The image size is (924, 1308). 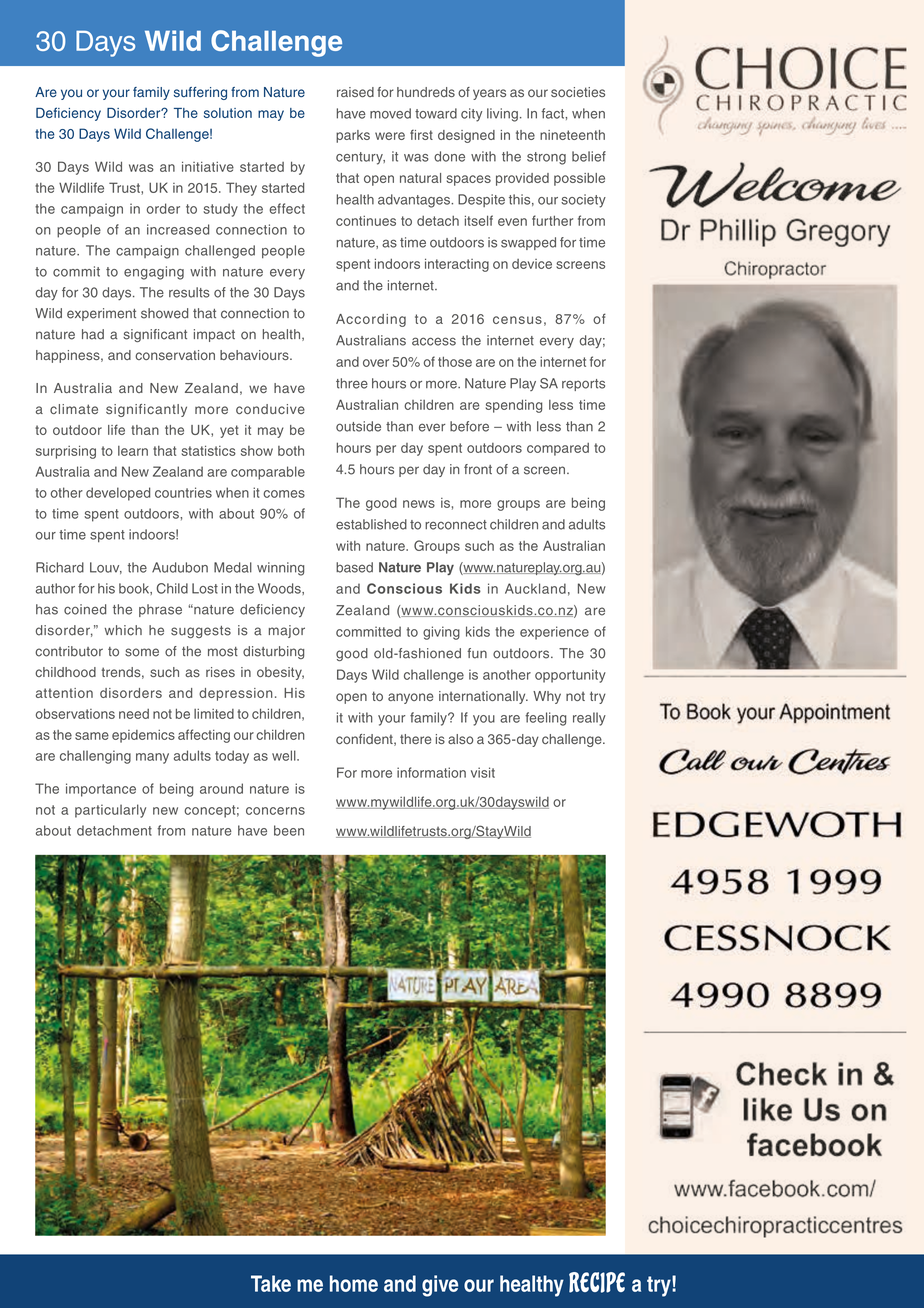 What do you see at coordinates (354, 1283) in the screenshot?
I see `home` at bounding box center [354, 1283].
